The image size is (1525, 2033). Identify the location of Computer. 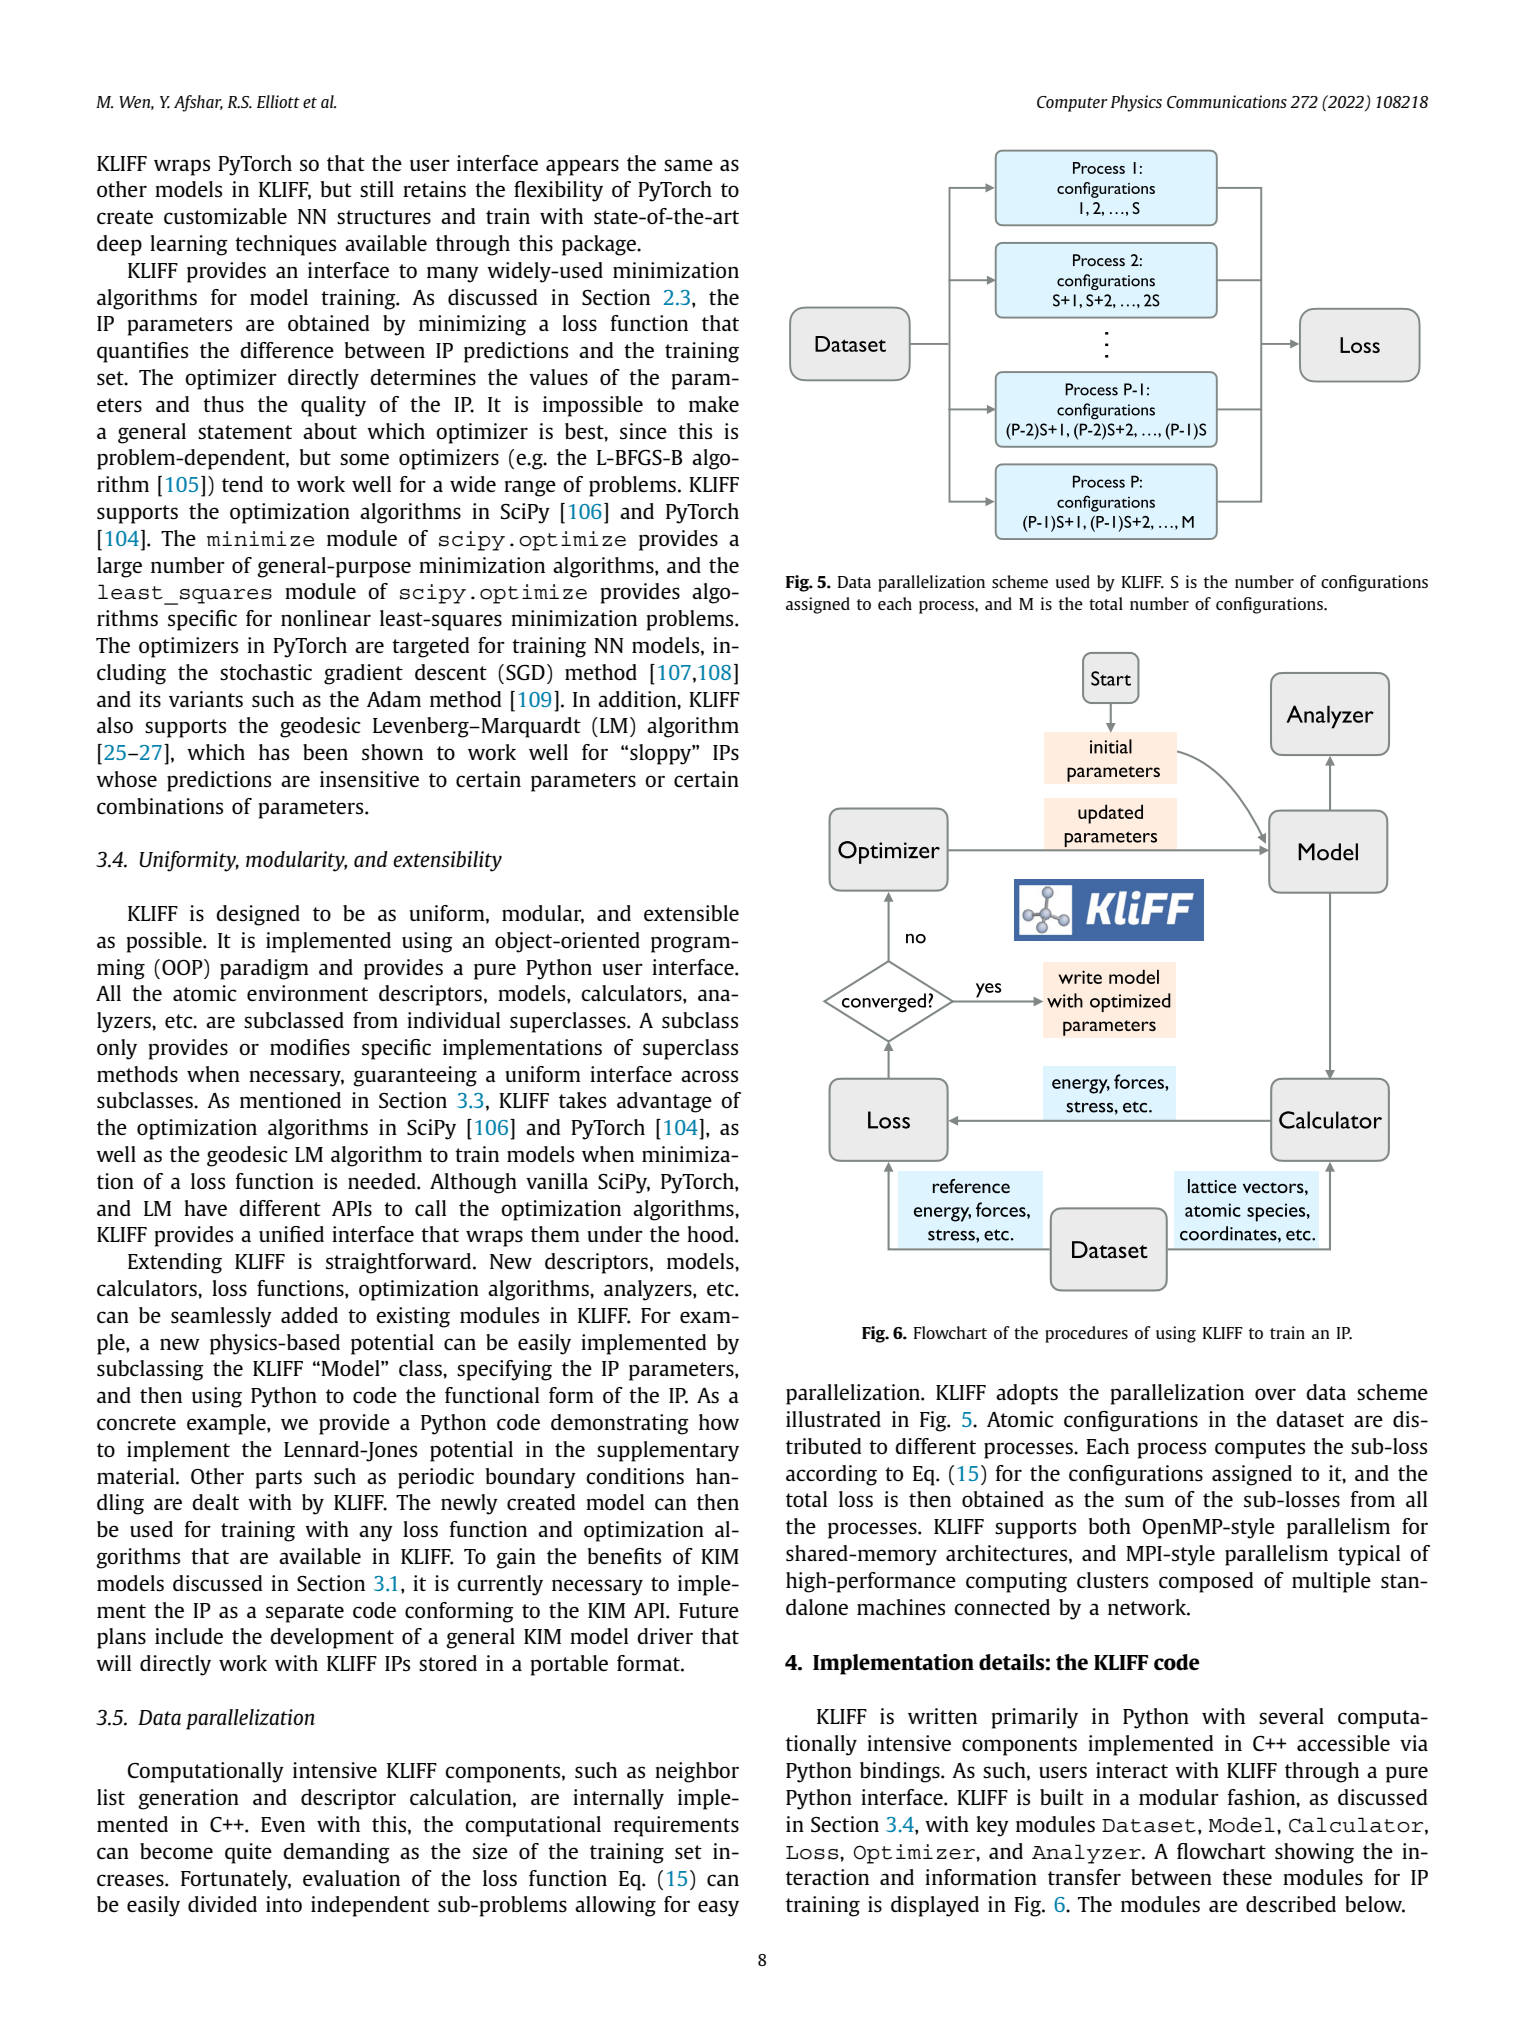
(1072, 104).
